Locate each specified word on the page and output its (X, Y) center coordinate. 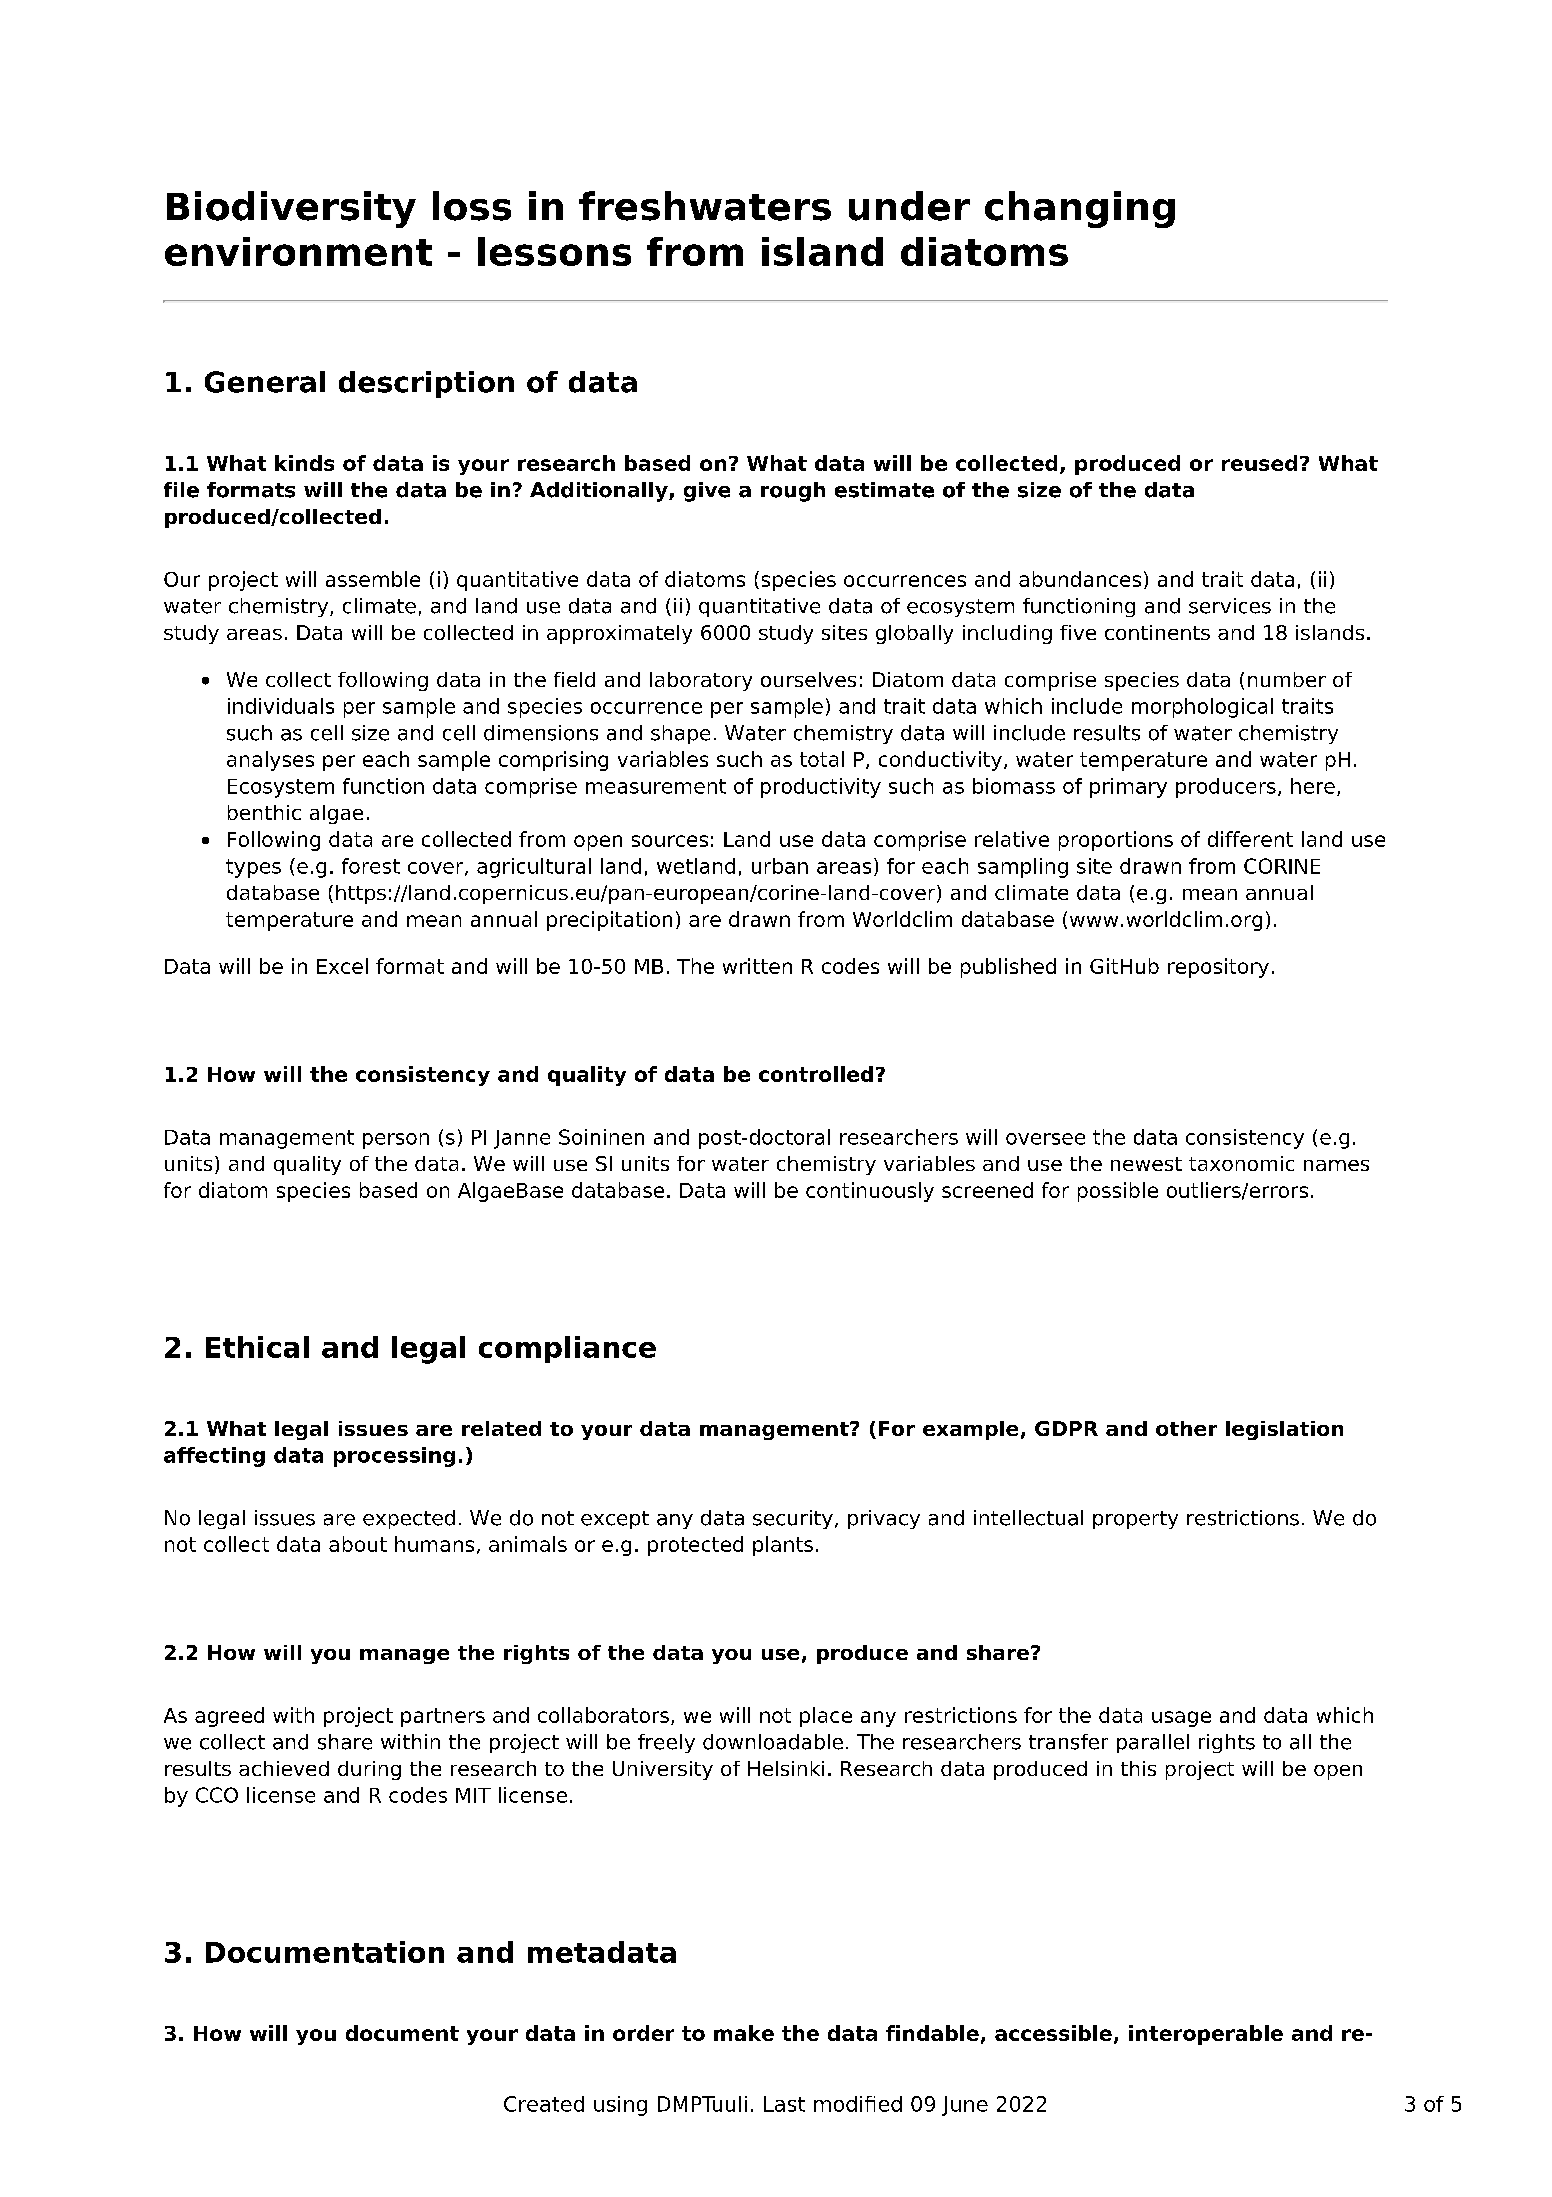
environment (298, 251)
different (1250, 839)
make (744, 2033)
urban (780, 866)
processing (394, 1457)
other (1186, 1428)
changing (1080, 209)
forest (371, 866)
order (643, 2033)
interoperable (1206, 2035)
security (793, 1519)
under (909, 206)
